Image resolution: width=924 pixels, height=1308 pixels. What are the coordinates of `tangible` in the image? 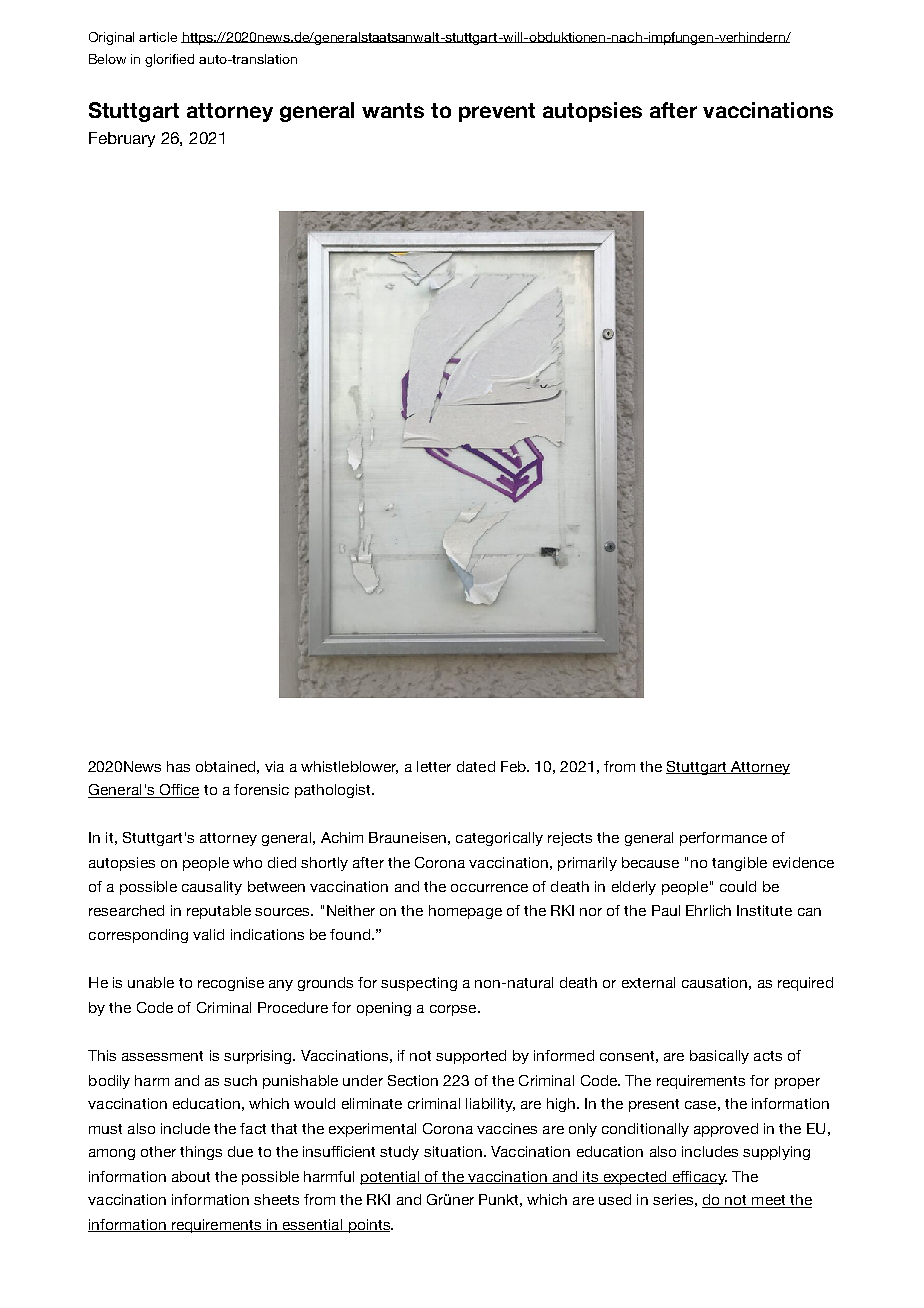 It's located at (739, 864).
